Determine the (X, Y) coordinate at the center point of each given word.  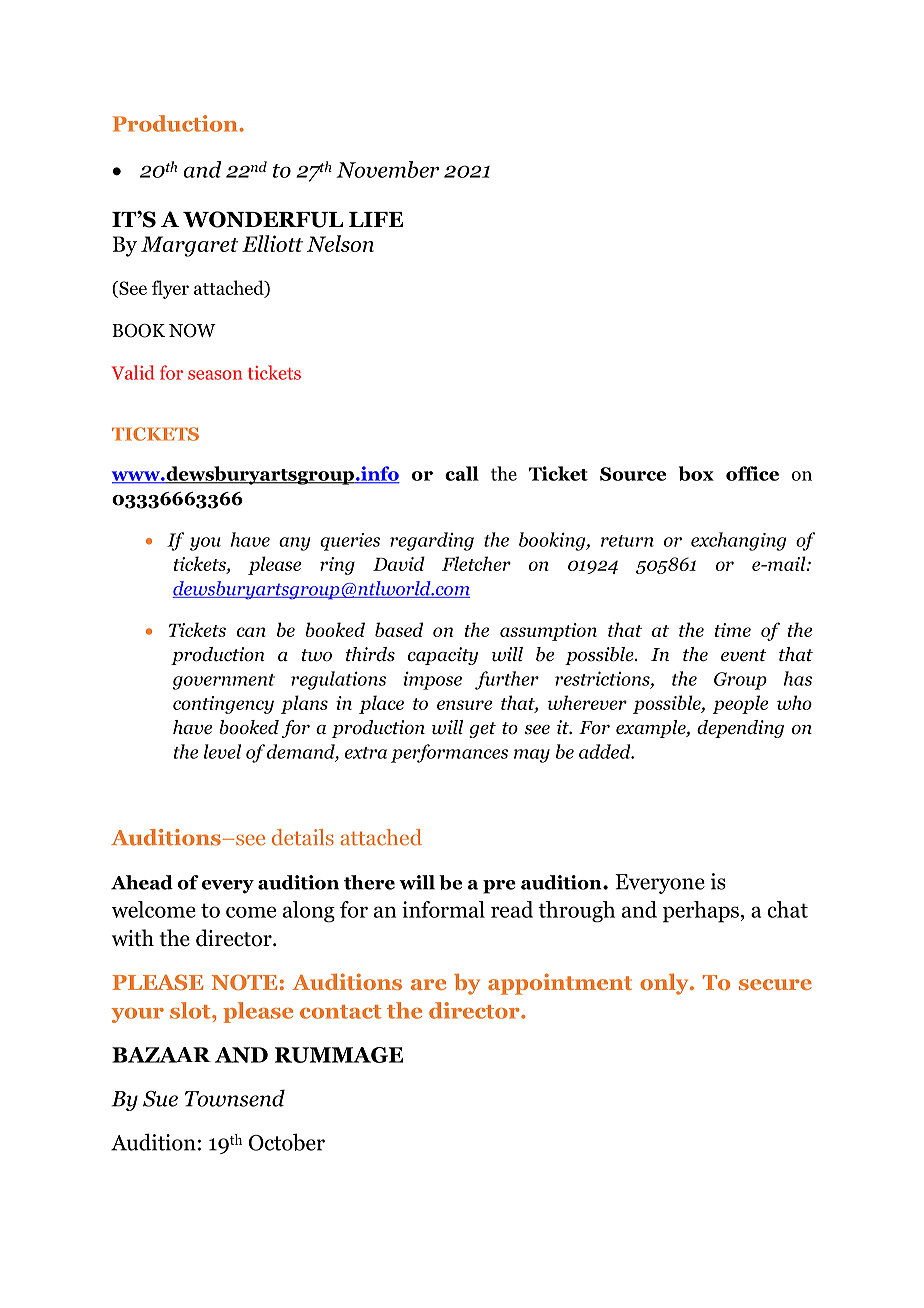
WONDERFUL (263, 219)
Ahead (142, 882)
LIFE (376, 219)
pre (499, 887)
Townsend (235, 1098)
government (224, 682)
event (743, 655)
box (696, 473)
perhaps (702, 912)
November (387, 169)
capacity (443, 656)
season (215, 375)
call (462, 473)
